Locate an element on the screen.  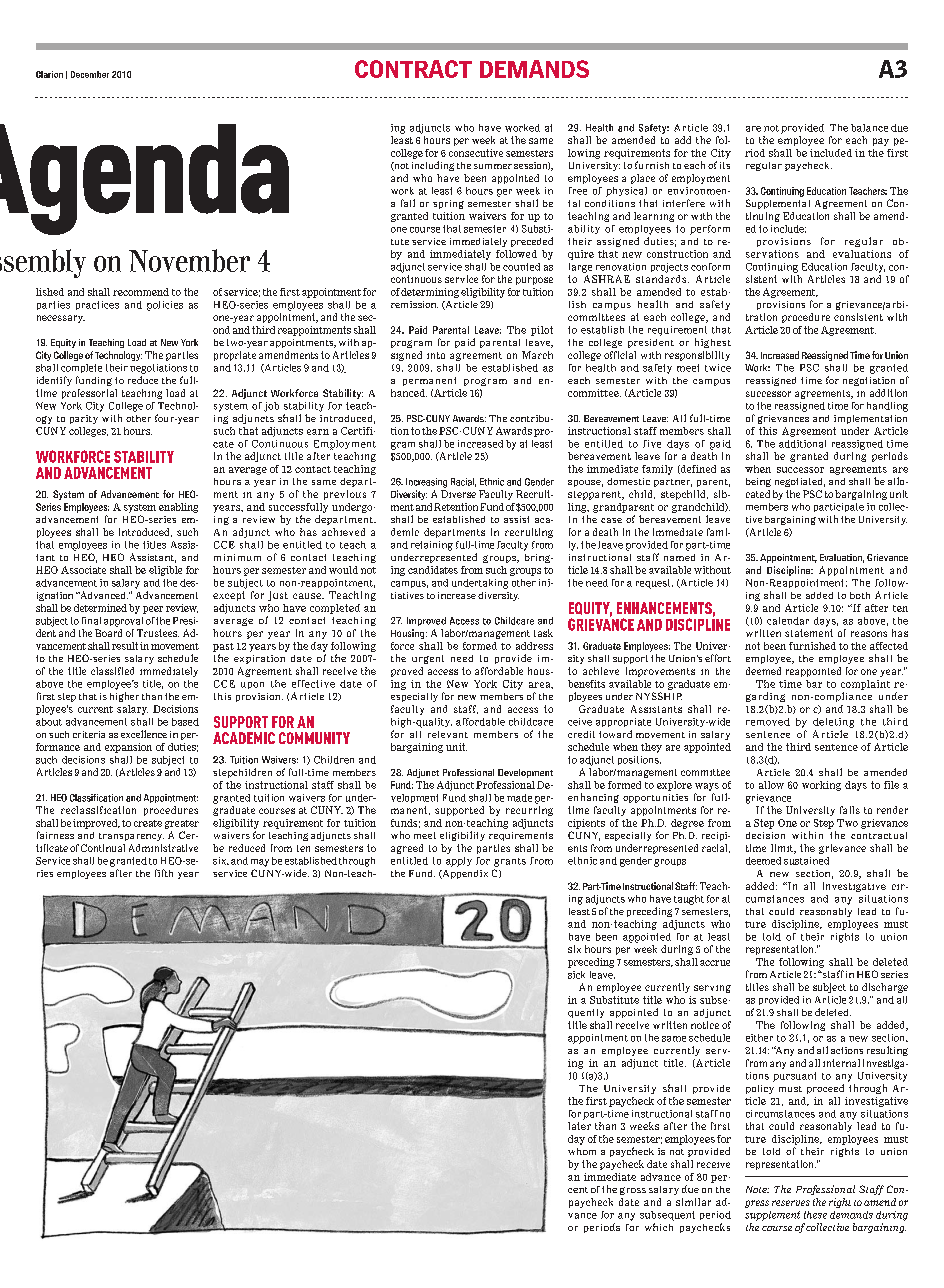
these is located at coordinates (815, 1215).
